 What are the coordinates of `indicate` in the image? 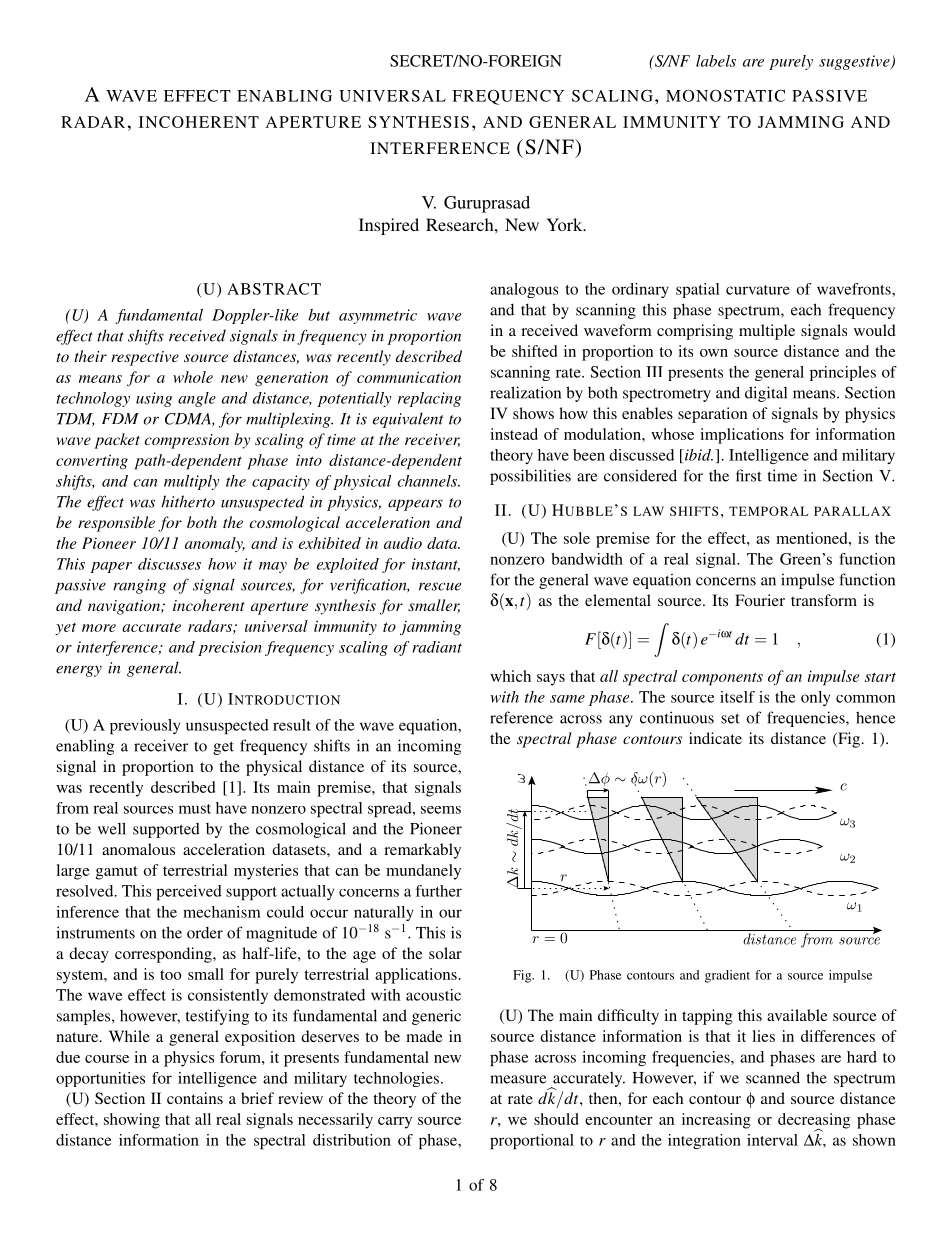 It's located at (715, 738).
